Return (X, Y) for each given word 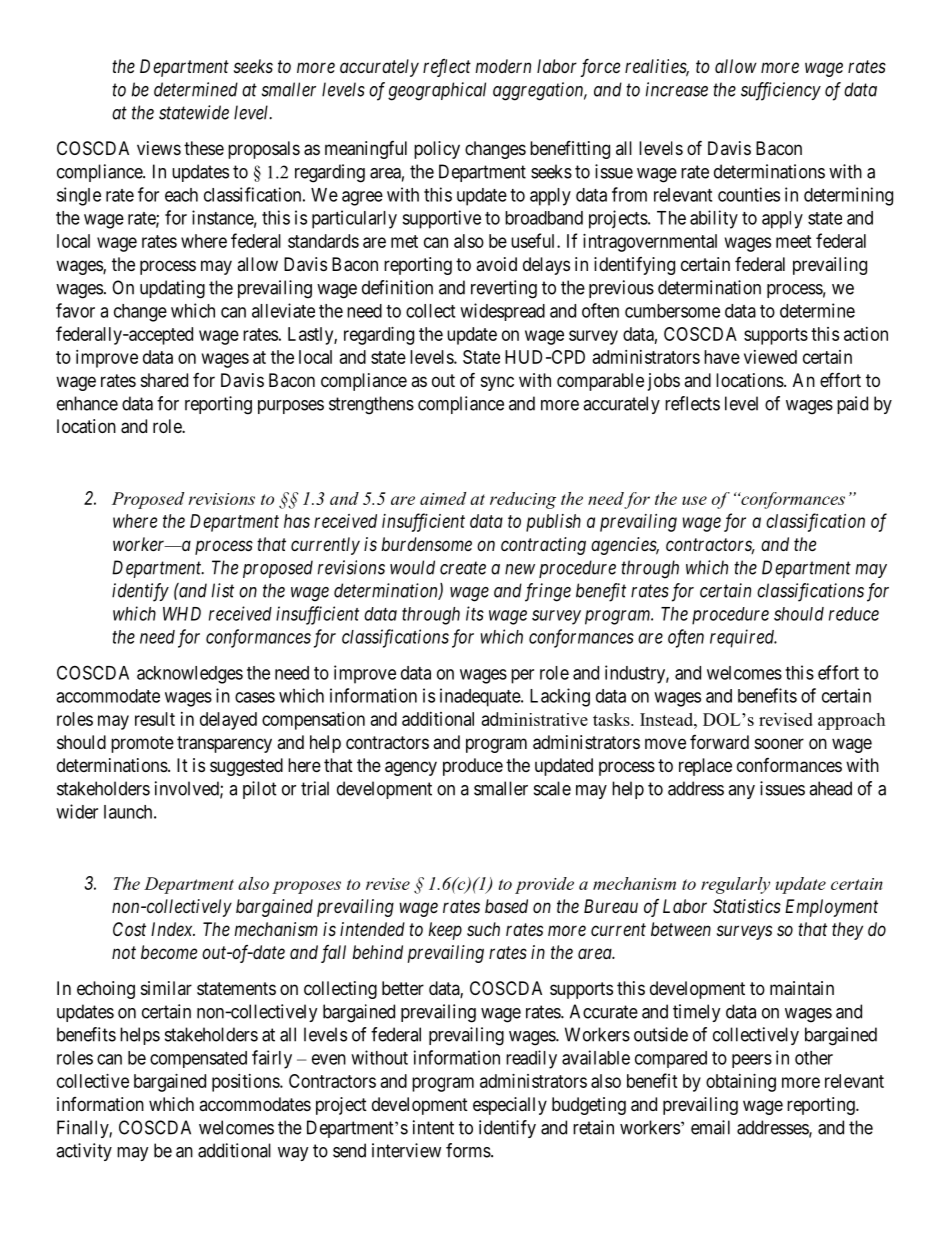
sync (497, 383)
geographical (437, 91)
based (506, 906)
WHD (182, 614)
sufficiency (781, 91)
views (159, 148)
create (463, 568)
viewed (770, 357)
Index (173, 929)
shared (164, 380)
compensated (198, 1059)
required (743, 638)
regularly (735, 885)
